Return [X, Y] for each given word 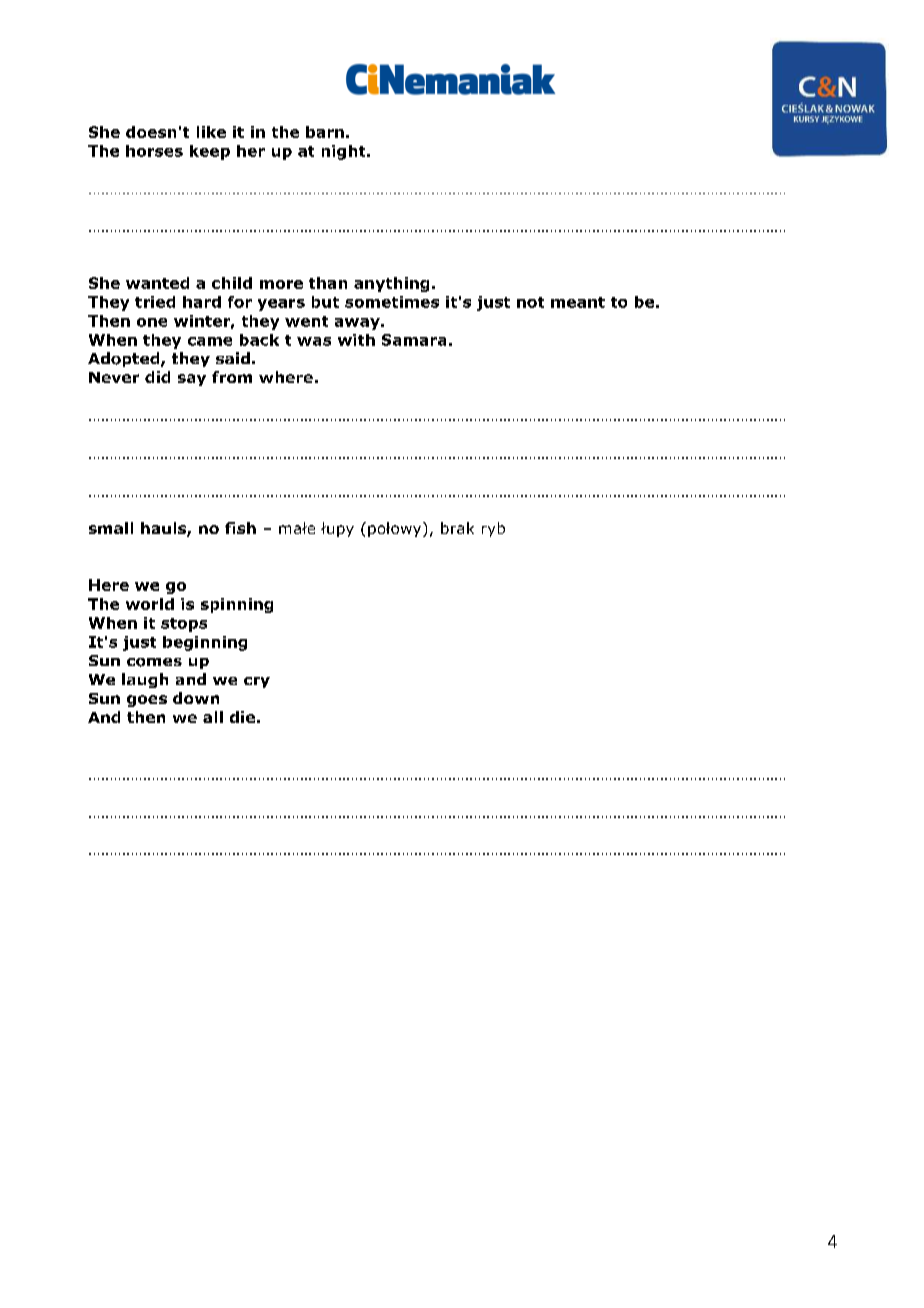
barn [325, 132]
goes [147, 701]
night [345, 152]
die [242, 717]
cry [257, 682]
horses [154, 151]
